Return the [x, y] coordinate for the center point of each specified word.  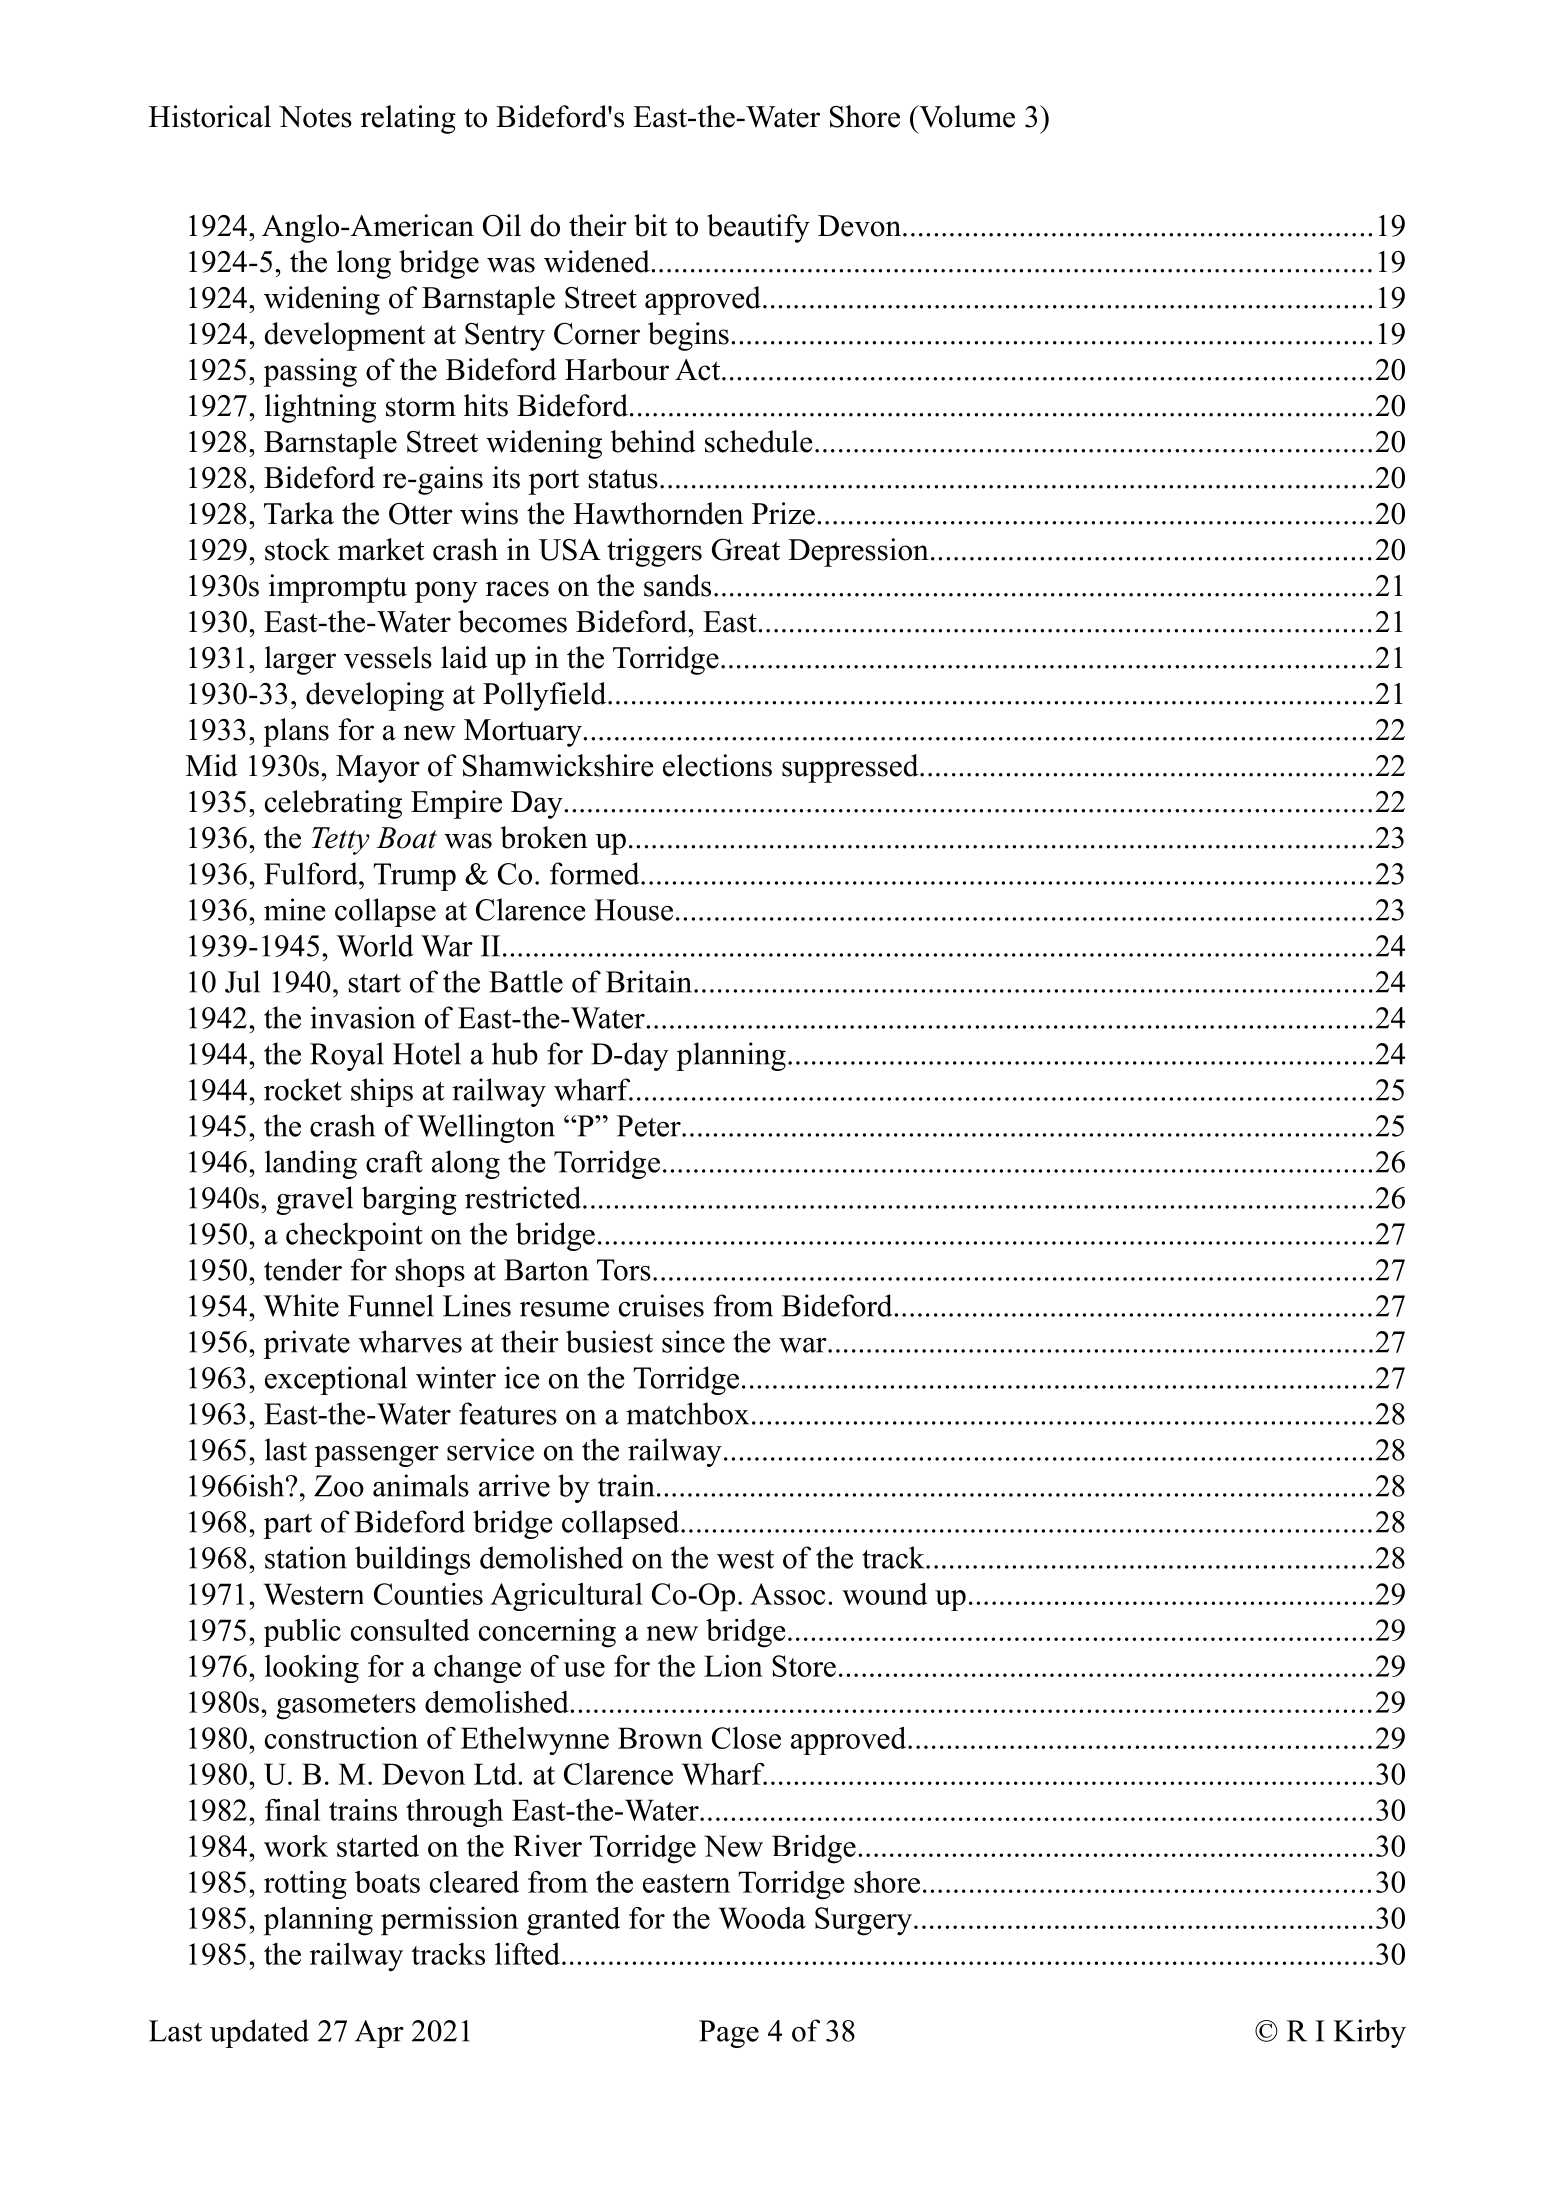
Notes [315, 117]
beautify [758, 228]
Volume [966, 116]
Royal [347, 1056]
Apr [379, 2034]
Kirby [1369, 2033]
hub [515, 1053]
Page [729, 2034]
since [693, 1341]
